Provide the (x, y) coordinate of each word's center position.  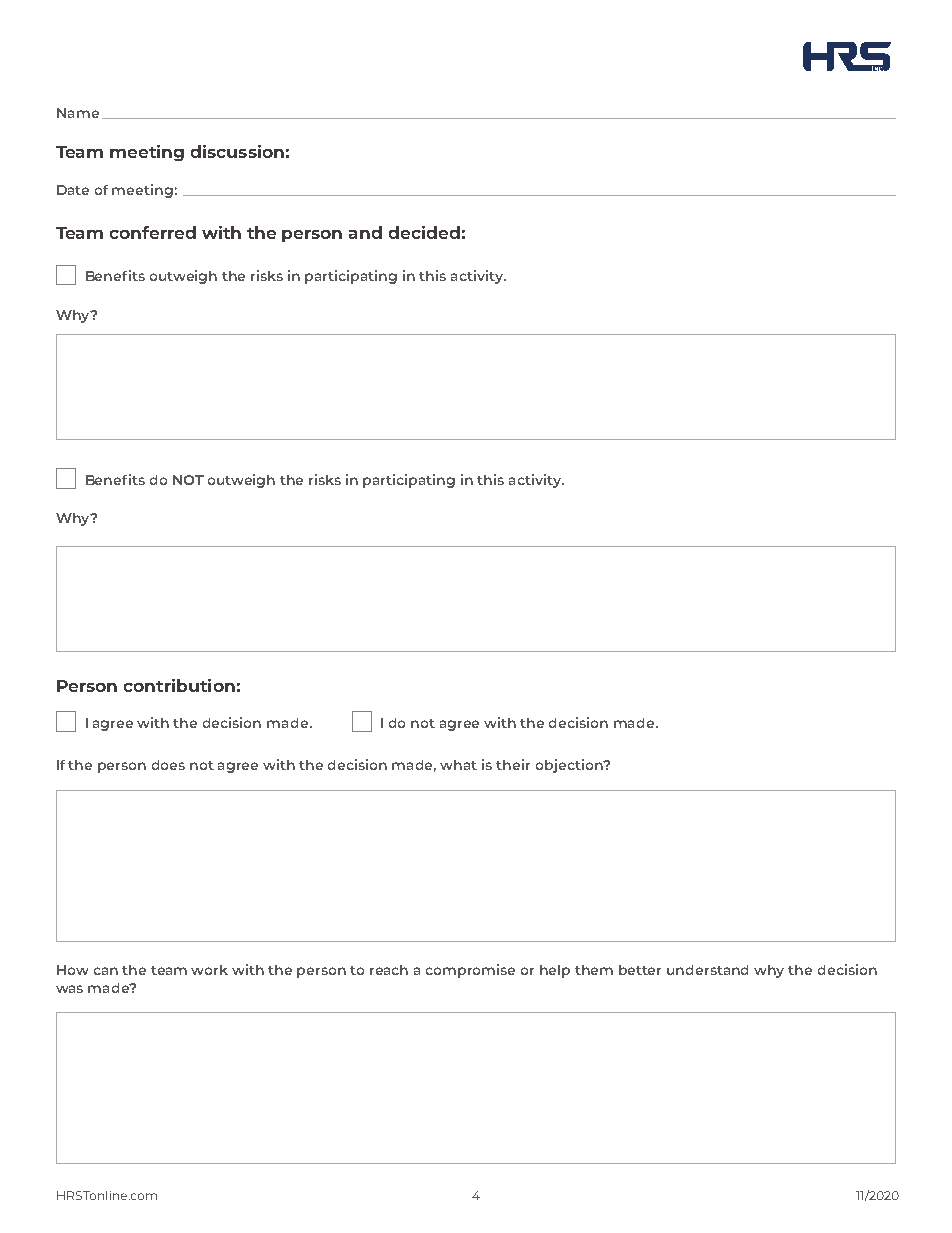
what (458, 765)
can (106, 971)
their (513, 764)
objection (570, 766)
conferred (153, 232)
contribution (179, 685)
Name (78, 113)
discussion (237, 151)
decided (424, 232)
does (168, 765)
